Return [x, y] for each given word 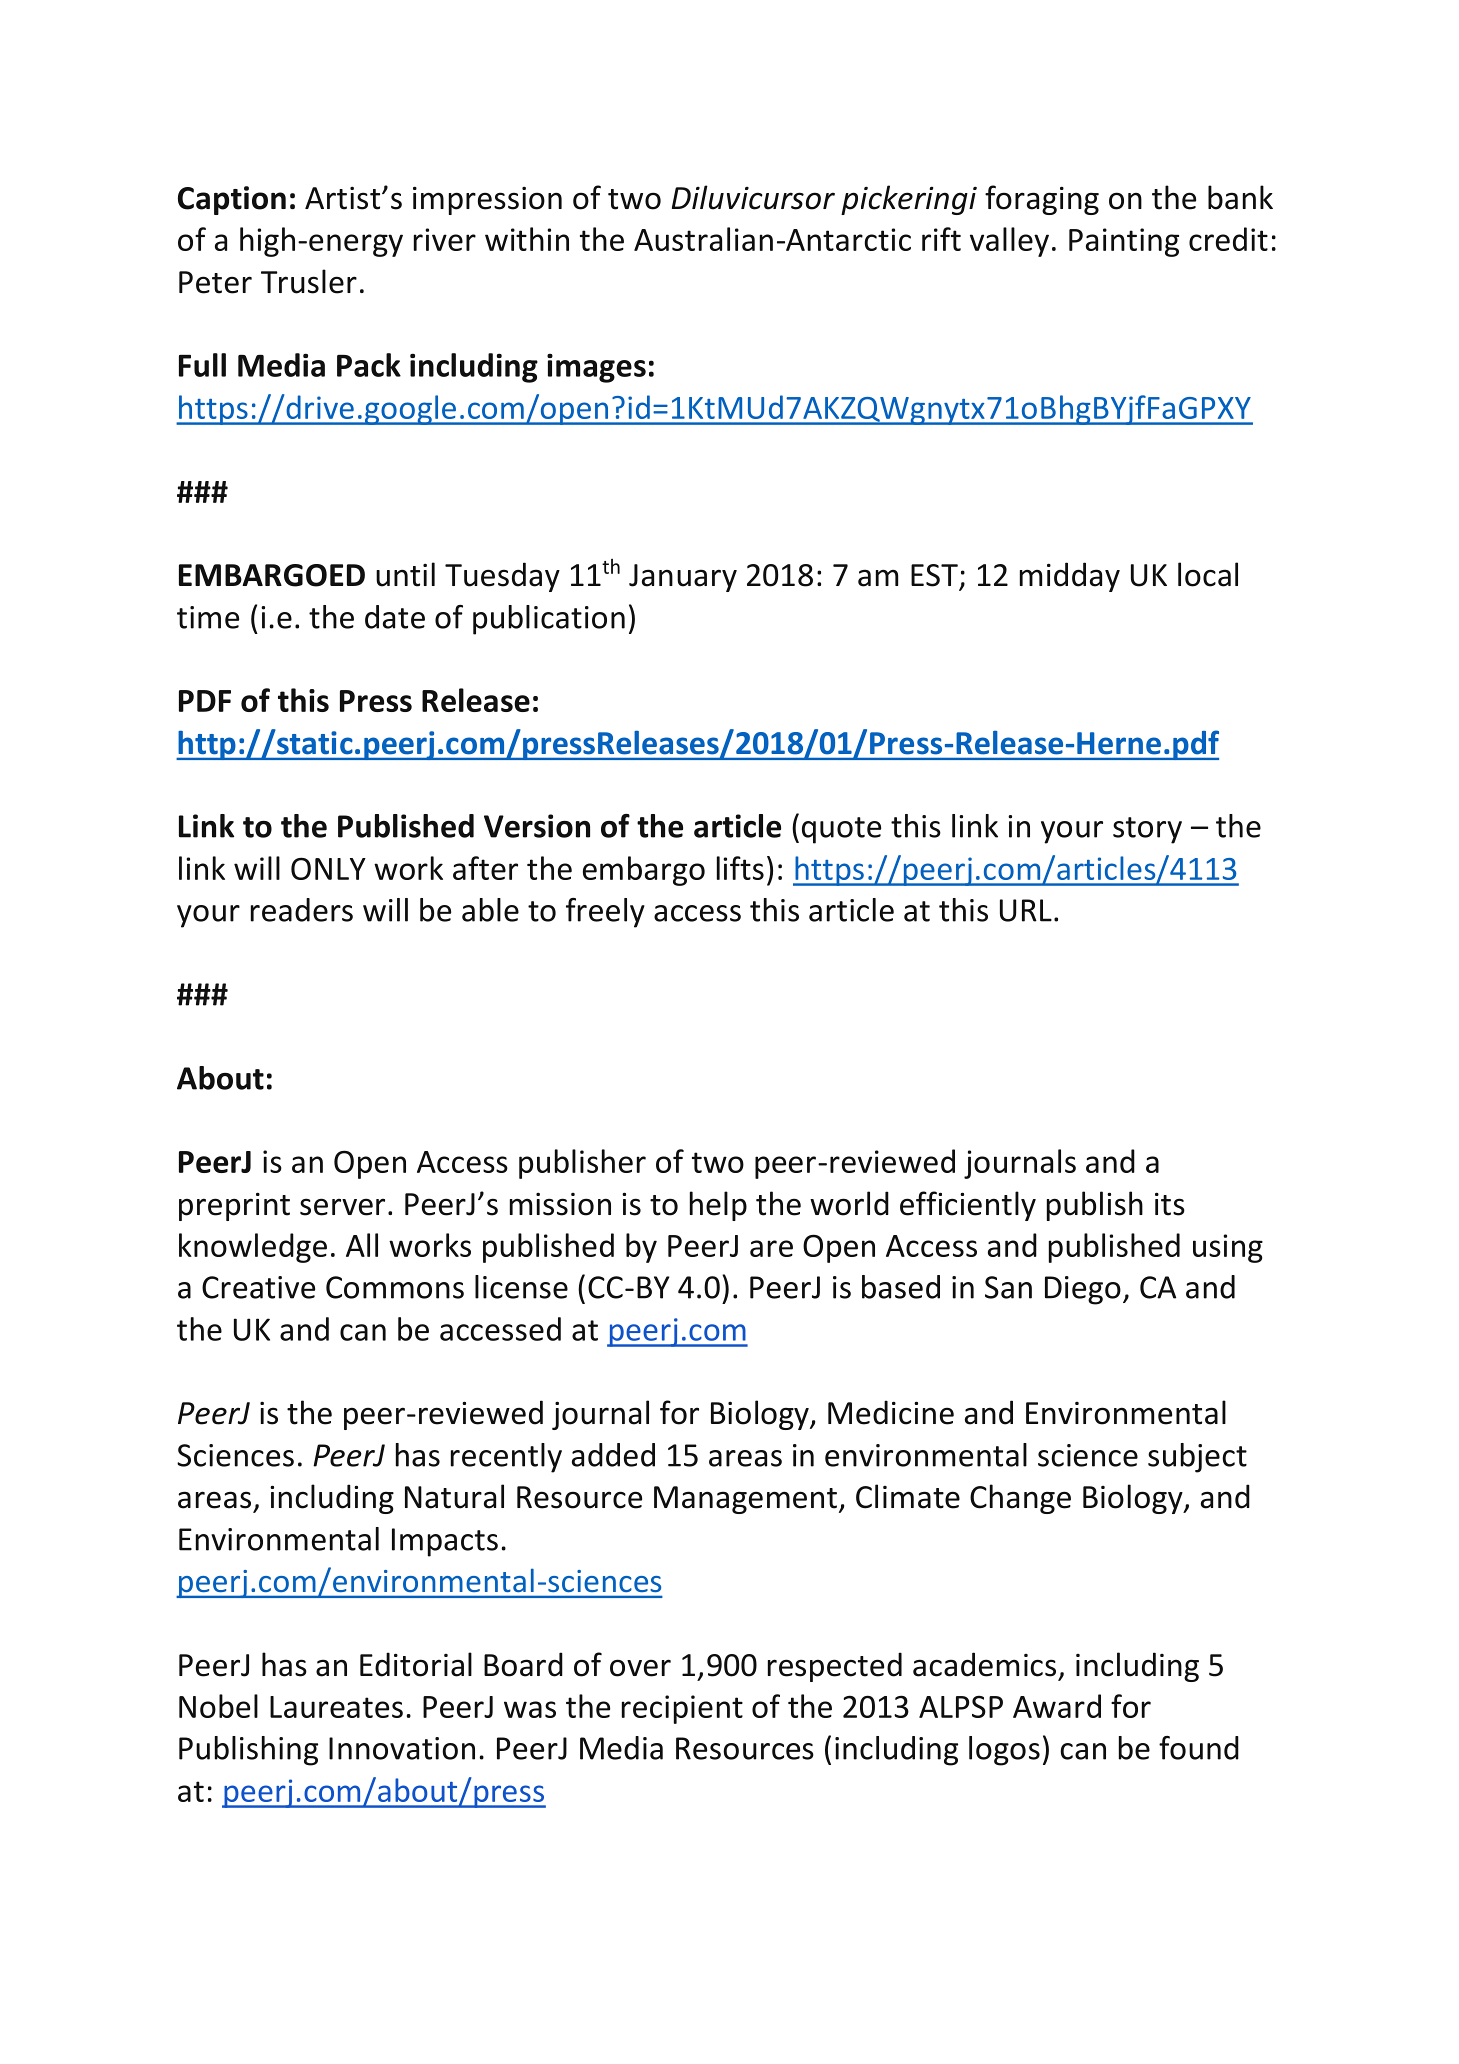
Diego [1083, 1290]
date [395, 617]
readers [302, 910]
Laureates [336, 1707]
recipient [682, 1709]
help [718, 1206]
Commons [395, 1287]
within [527, 239]
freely [605, 913]
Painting [1124, 242]
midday [1070, 577]
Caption [232, 200]
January [683, 578]
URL [1026, 910]
